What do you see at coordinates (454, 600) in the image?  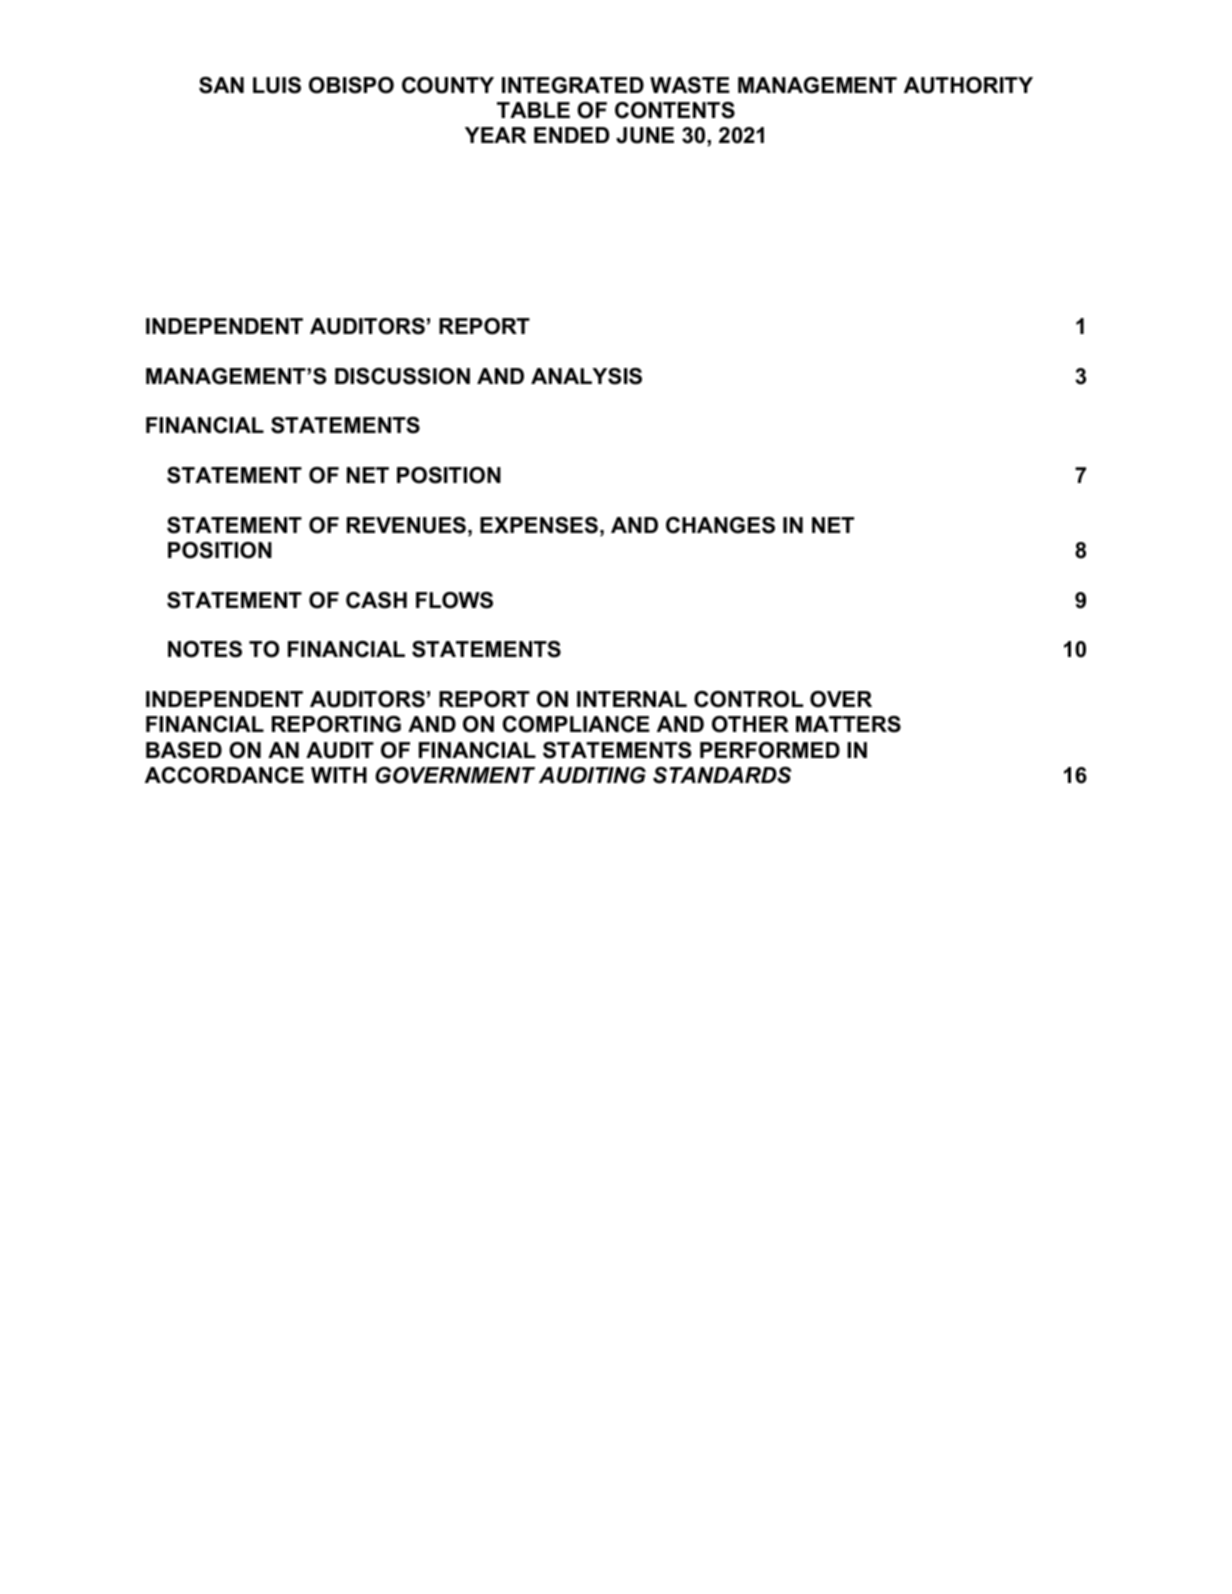 I see `FLOWS` at bounding box center [454, 600].
